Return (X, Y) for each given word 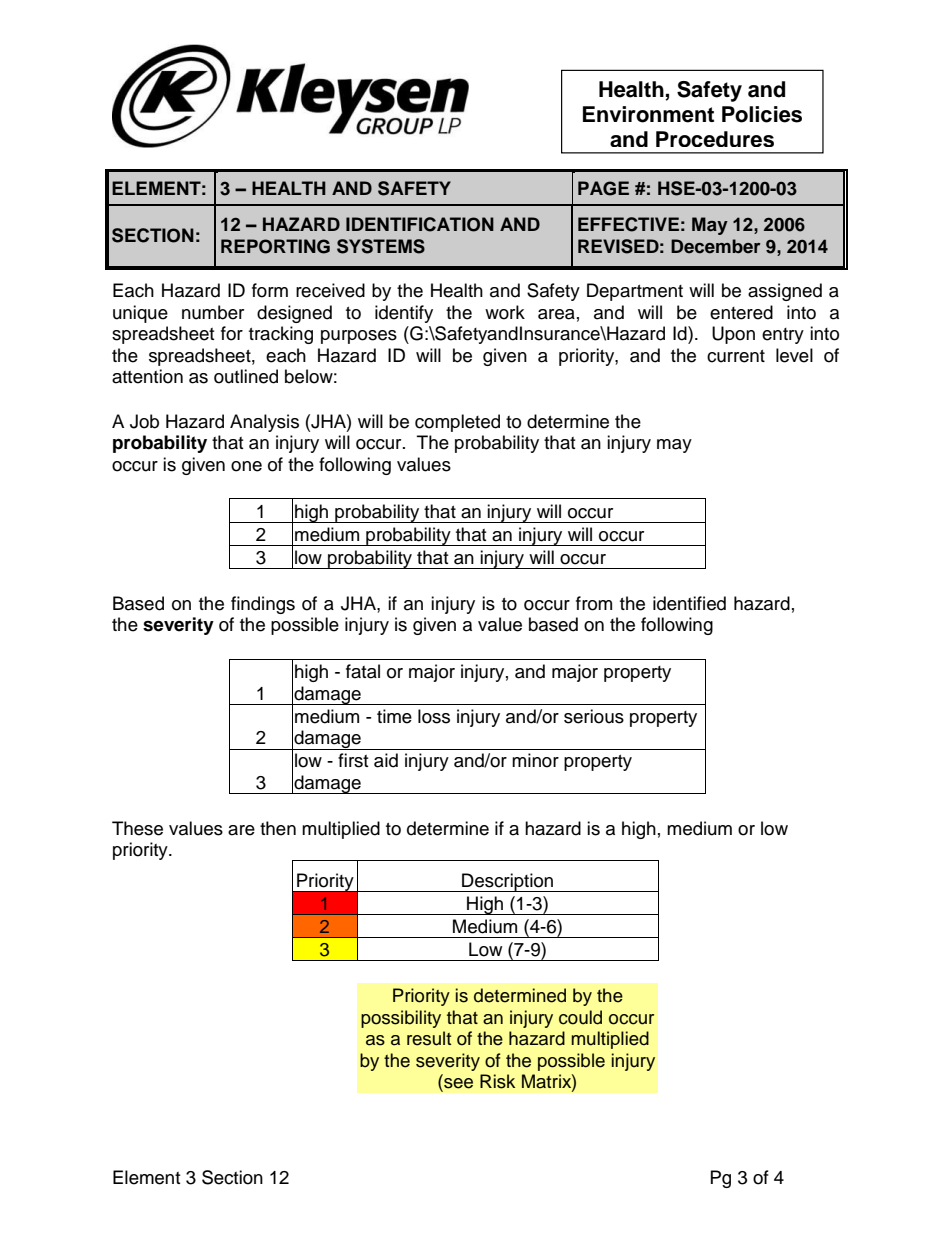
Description (508, 882)
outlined (246, 376)
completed (457, 423)
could (580, 1017)
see (457, 1083)
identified (689, 603)
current (736, 356)
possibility (401, 1019)
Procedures (715, 139)
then (278, 828)
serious (594, 716)
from (594, 603)
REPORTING (275, 246)
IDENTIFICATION (420, 224)
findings (263, 605)
